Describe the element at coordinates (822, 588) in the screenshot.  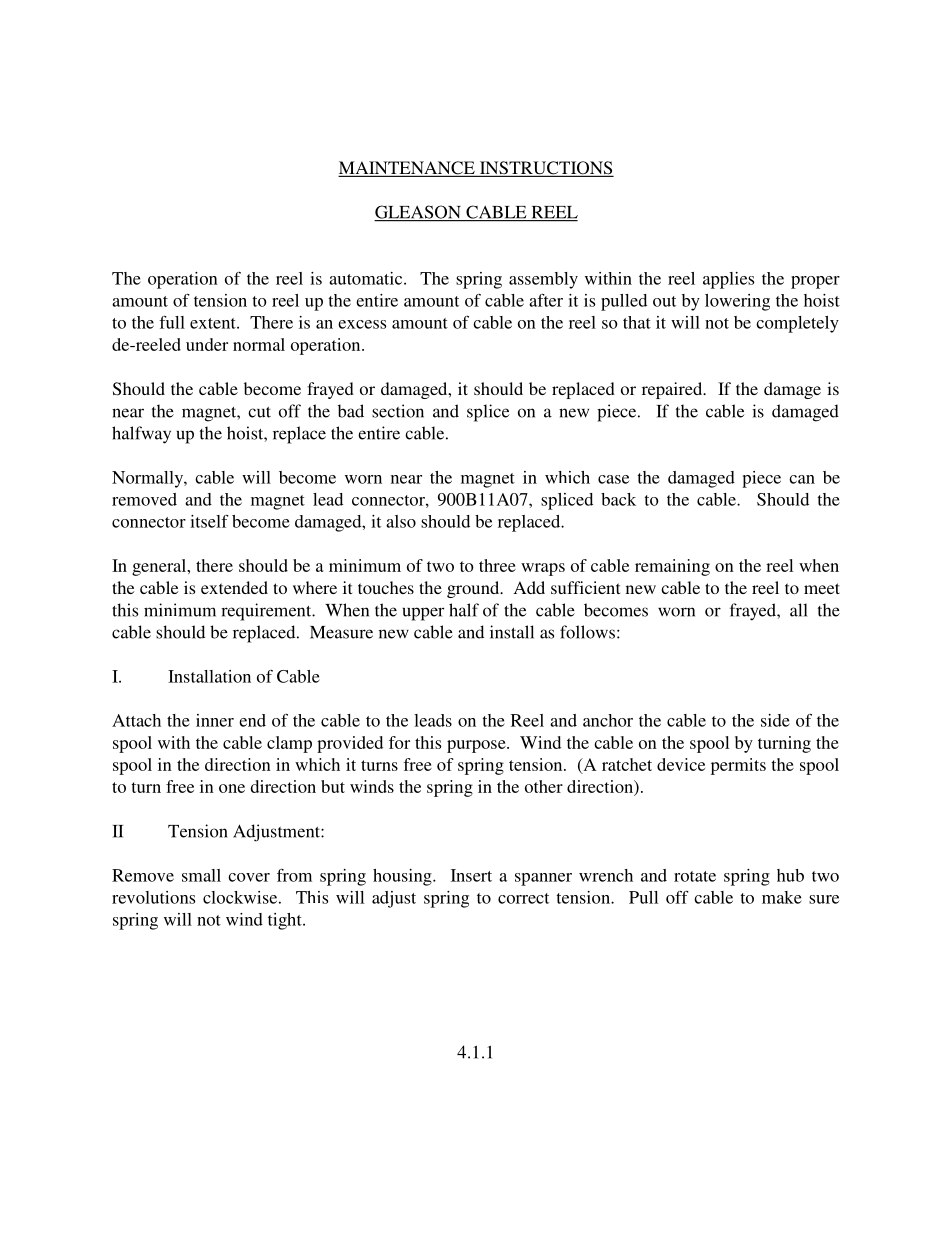
I see `meet` at that location.
